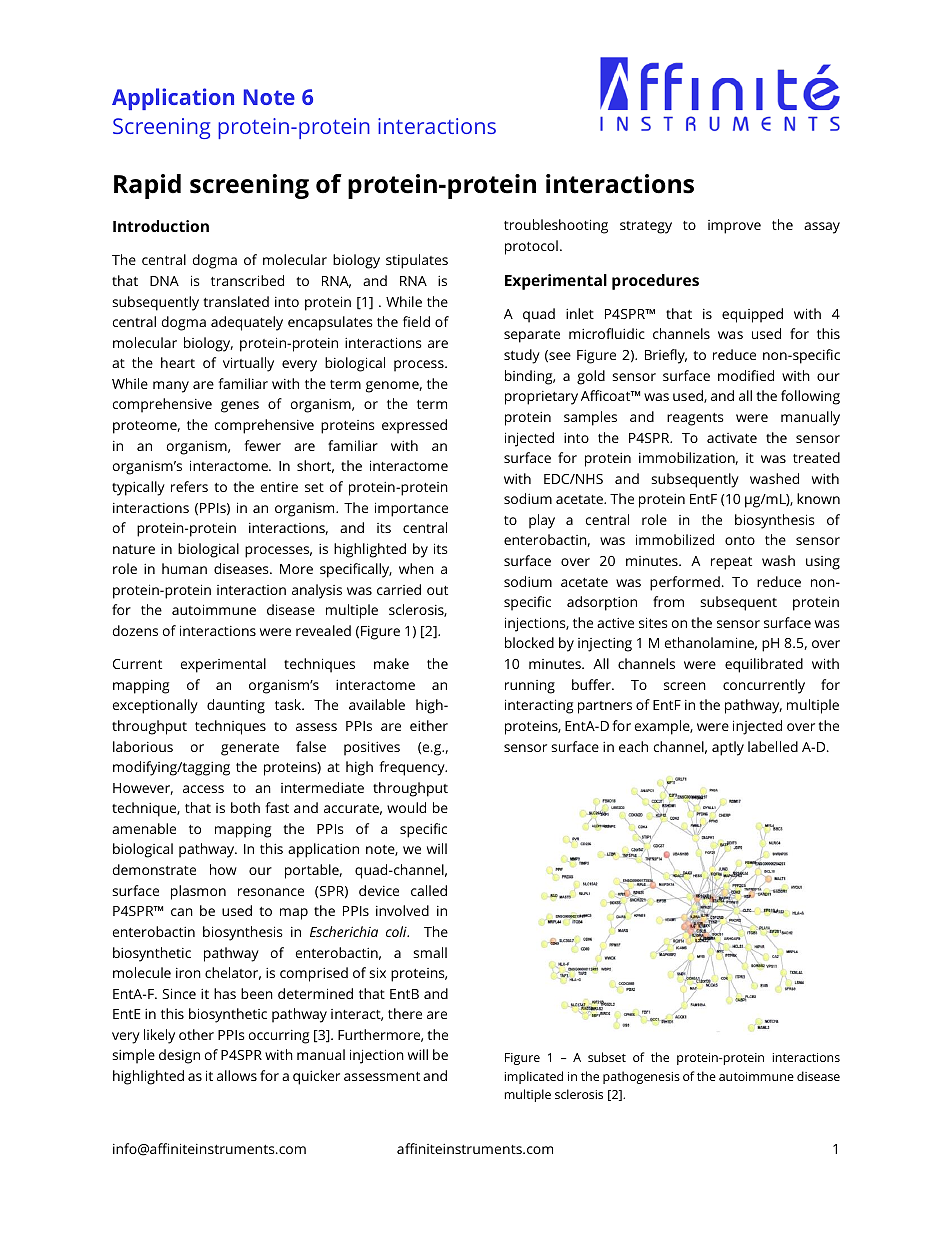 The image size is (952, 1233). What do you see at coordinates (529, 642) in the screenshot?
I see `blocked` at bounding box center [529, 642].
